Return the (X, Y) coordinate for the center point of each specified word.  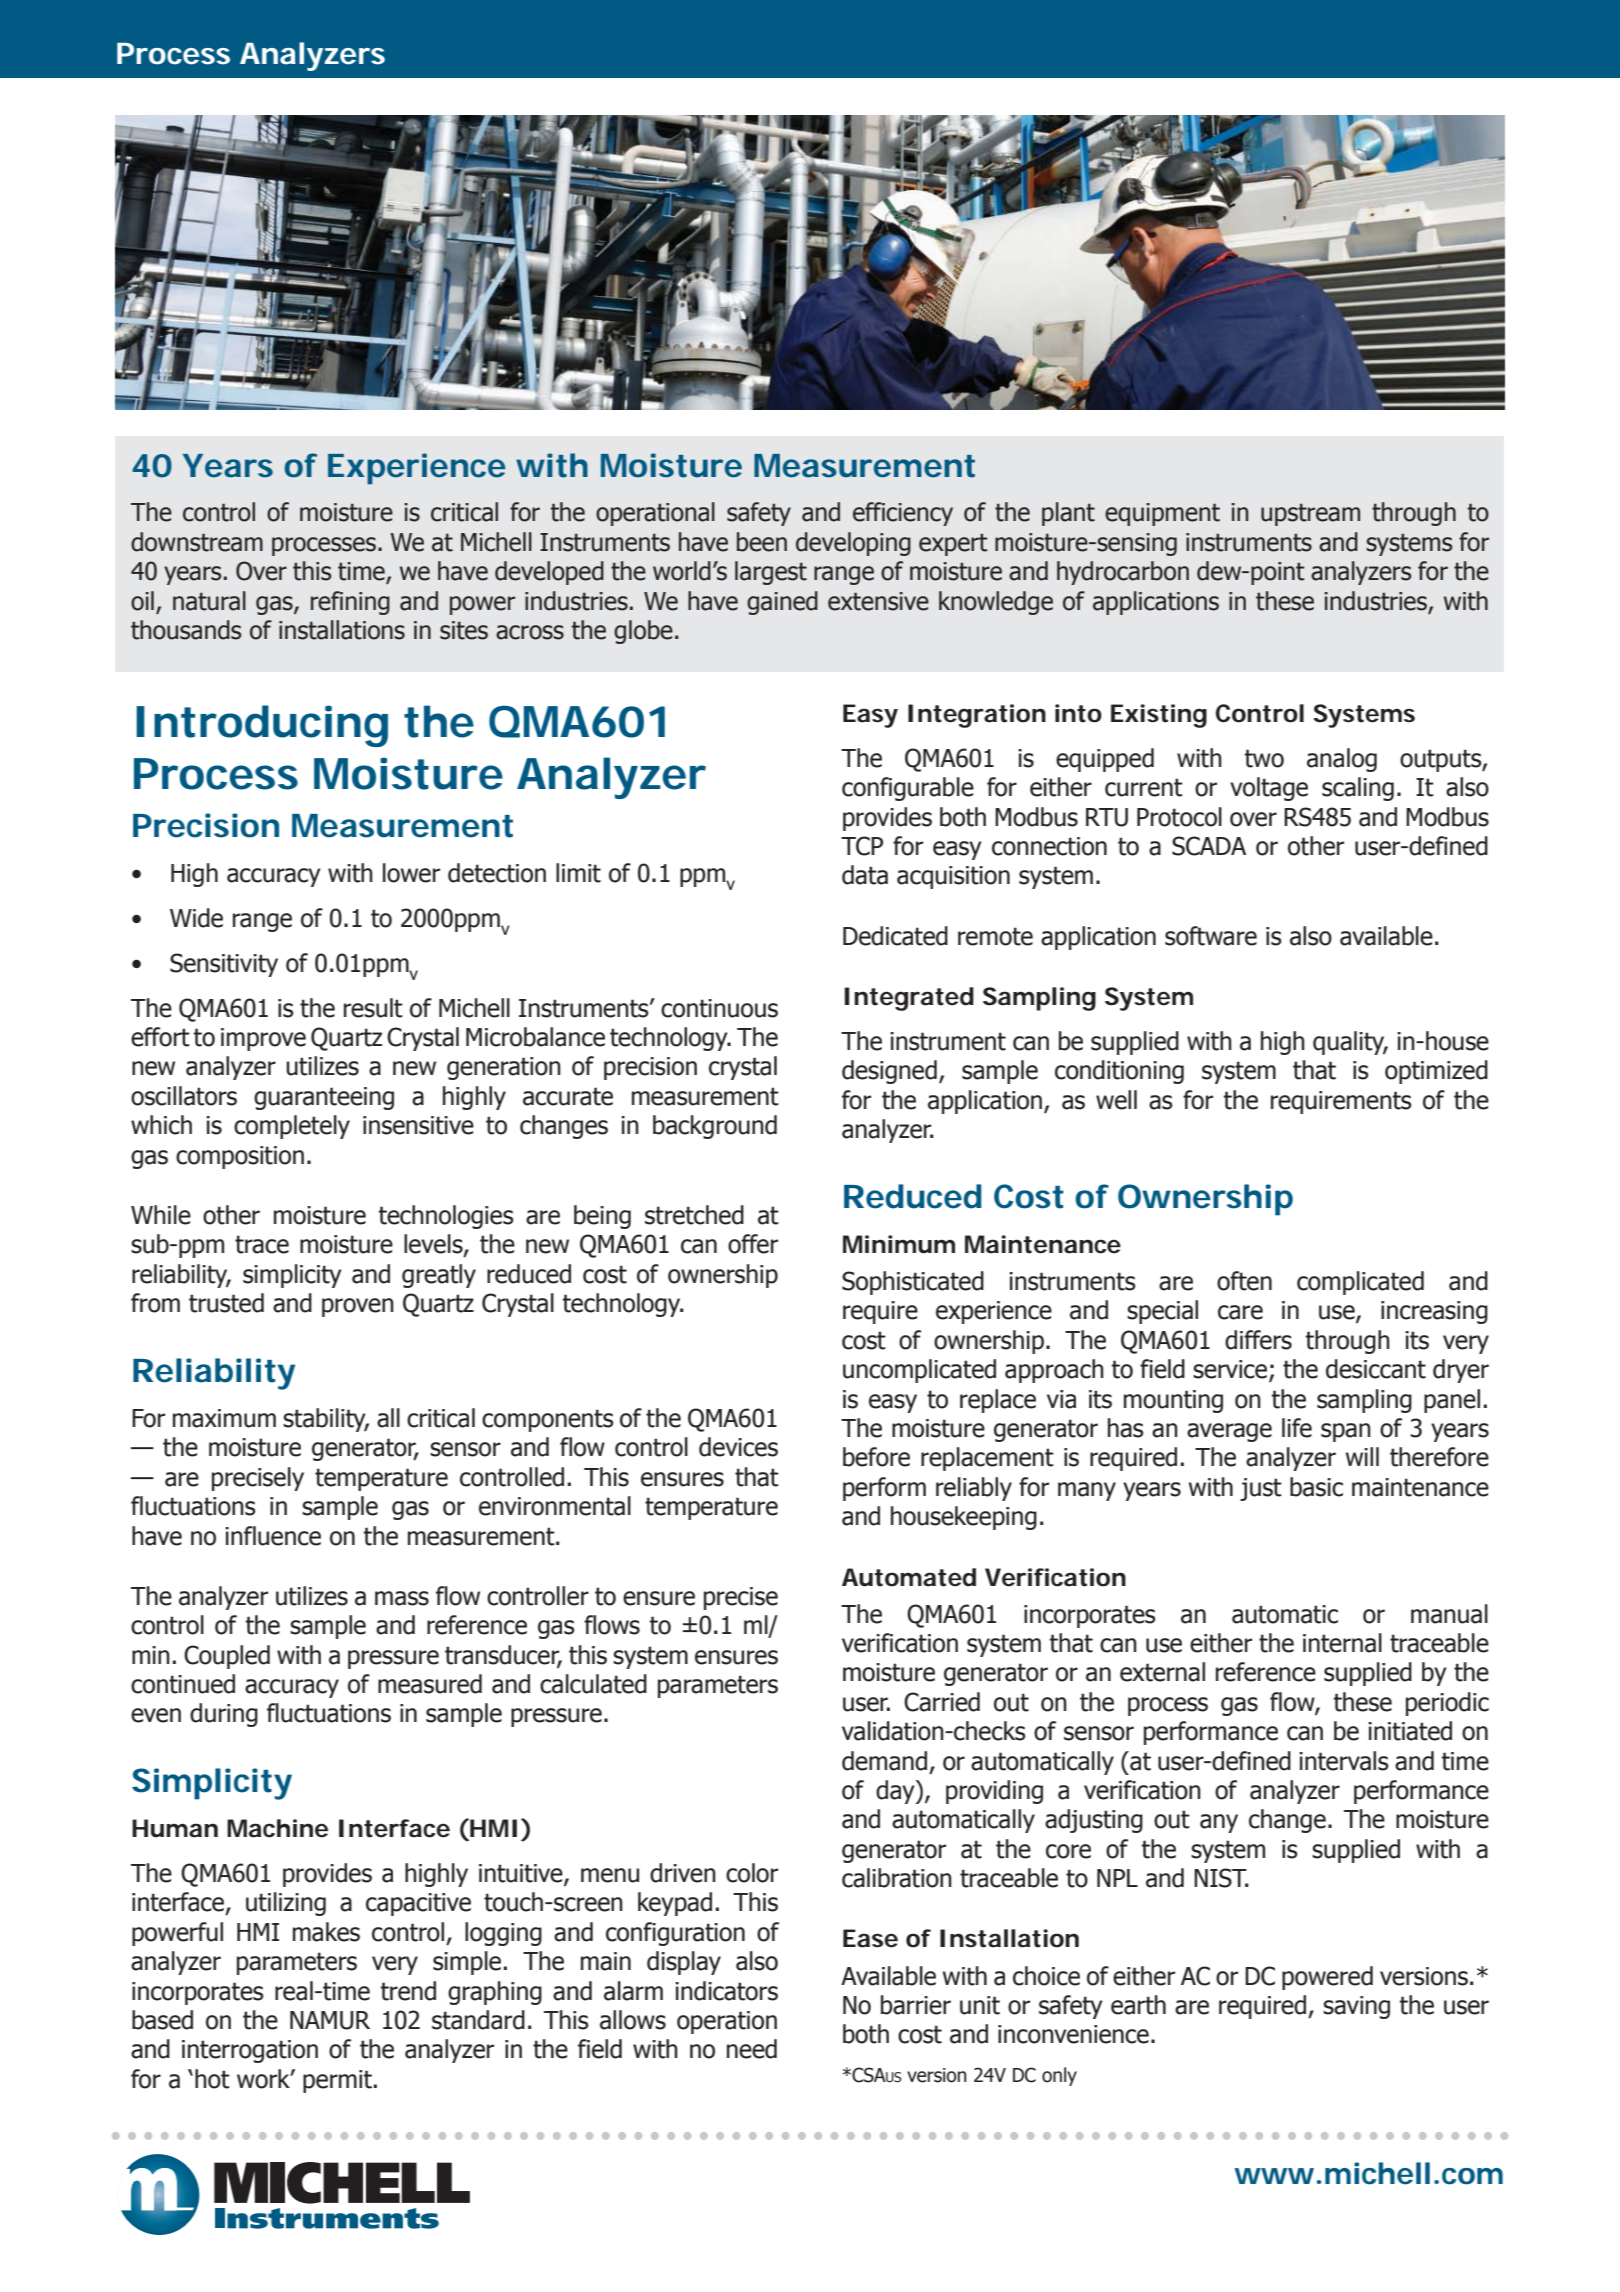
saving (1356, 2007)
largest (771, 573)
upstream (1310, 514)
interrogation (250, 2051)
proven (358, 1307)
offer (753, 1244)
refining (350, 603)
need (752, 2049)
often (1244, 1281)
